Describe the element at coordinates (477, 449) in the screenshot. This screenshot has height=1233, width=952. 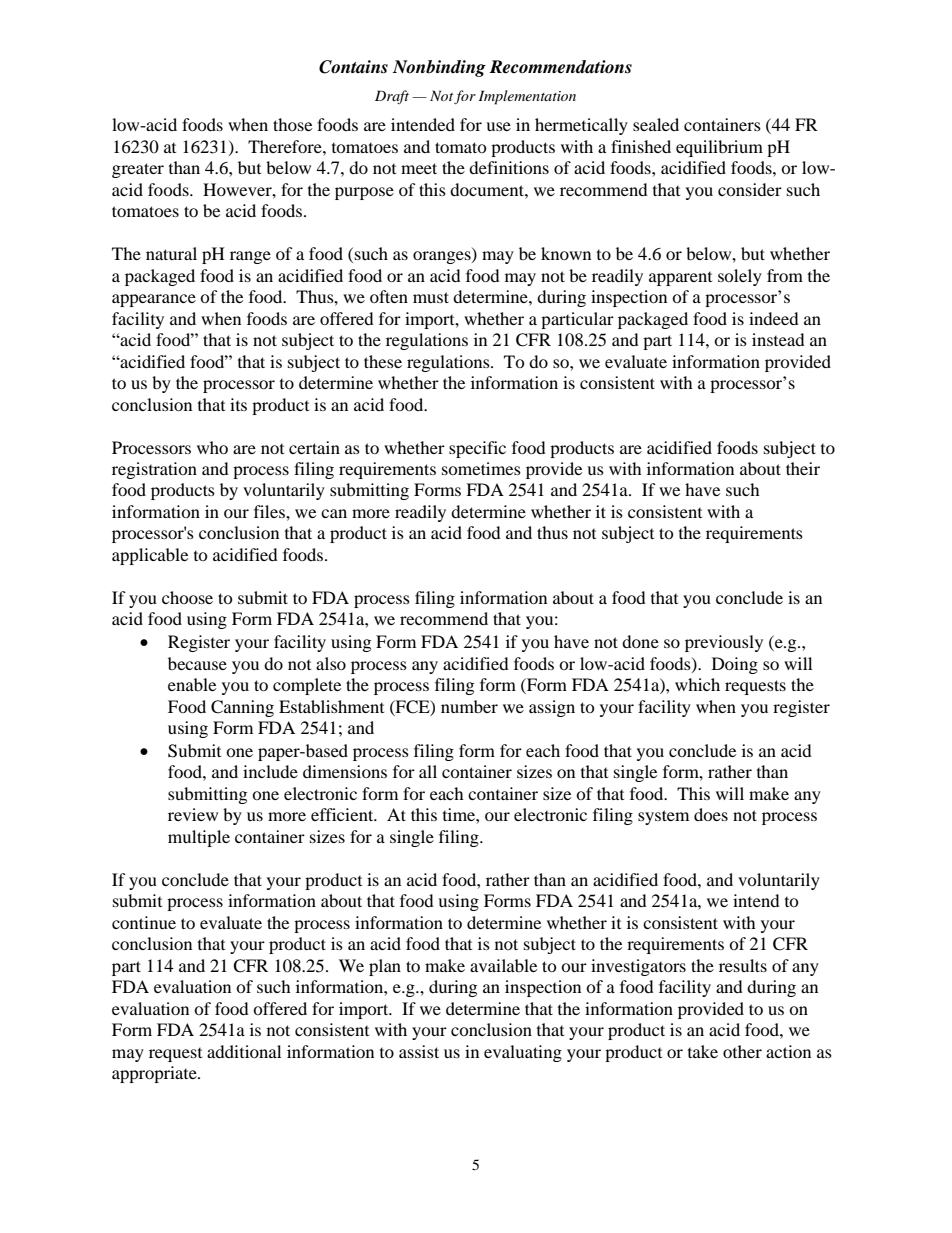
I see `specific` at that location.
